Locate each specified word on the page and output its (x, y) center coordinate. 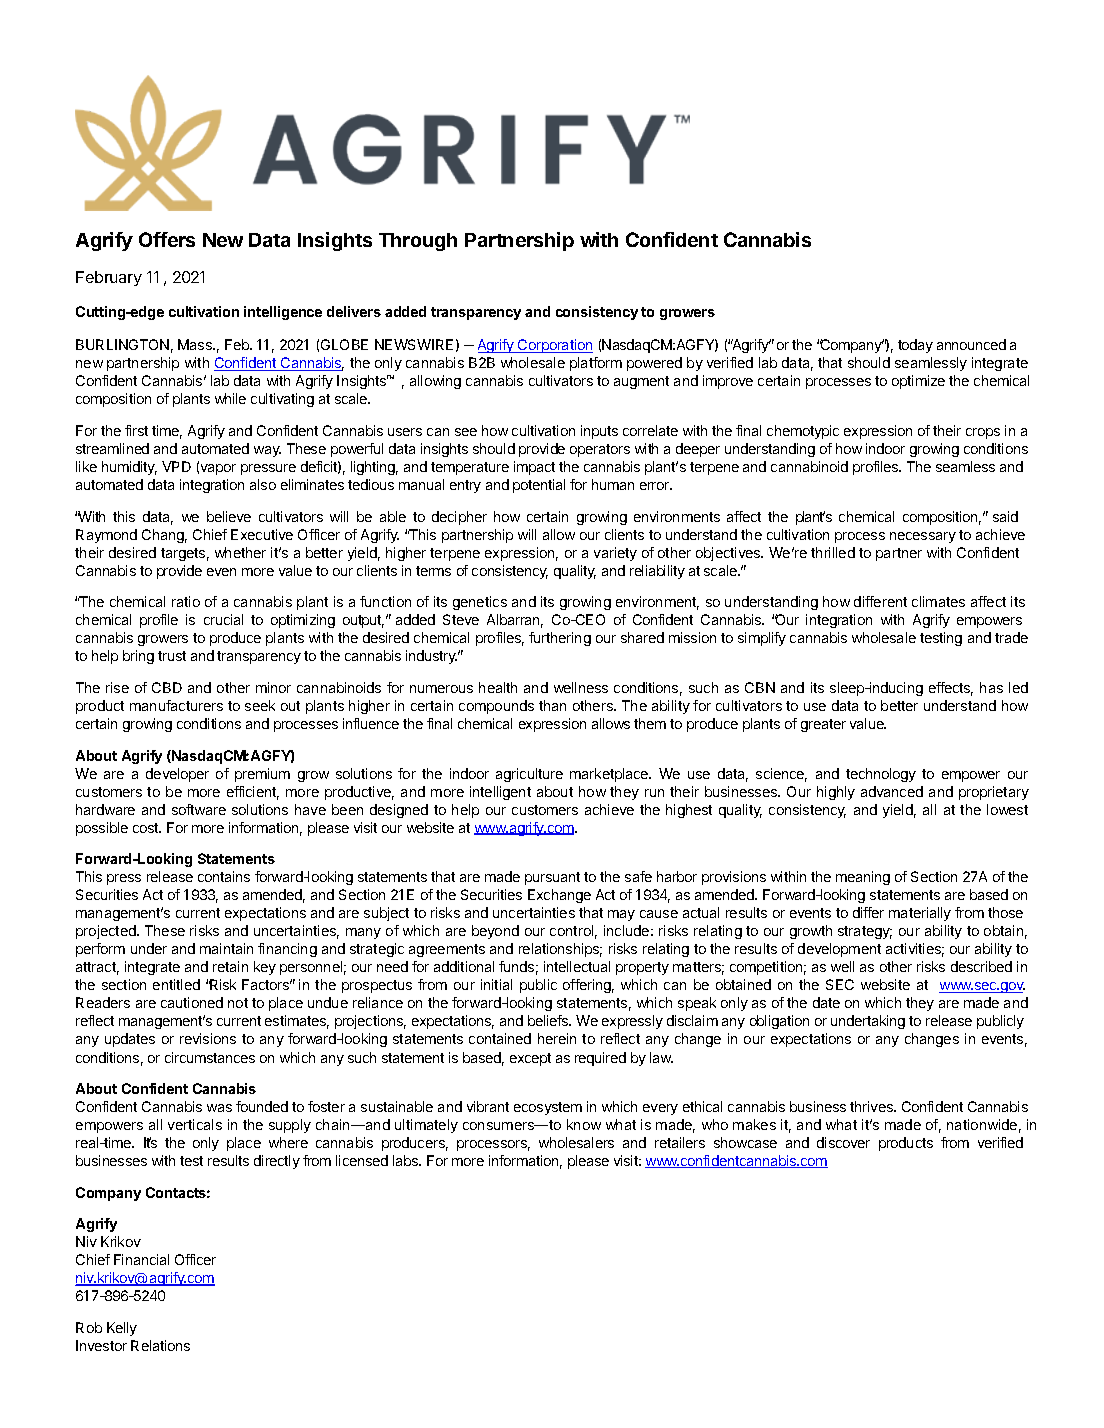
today (915, 346)
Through (418, 242)
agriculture (529, 775)
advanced (892, 791)
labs (407, 1160)
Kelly (122, 1329)
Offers (167, 239)
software (199, 809)
